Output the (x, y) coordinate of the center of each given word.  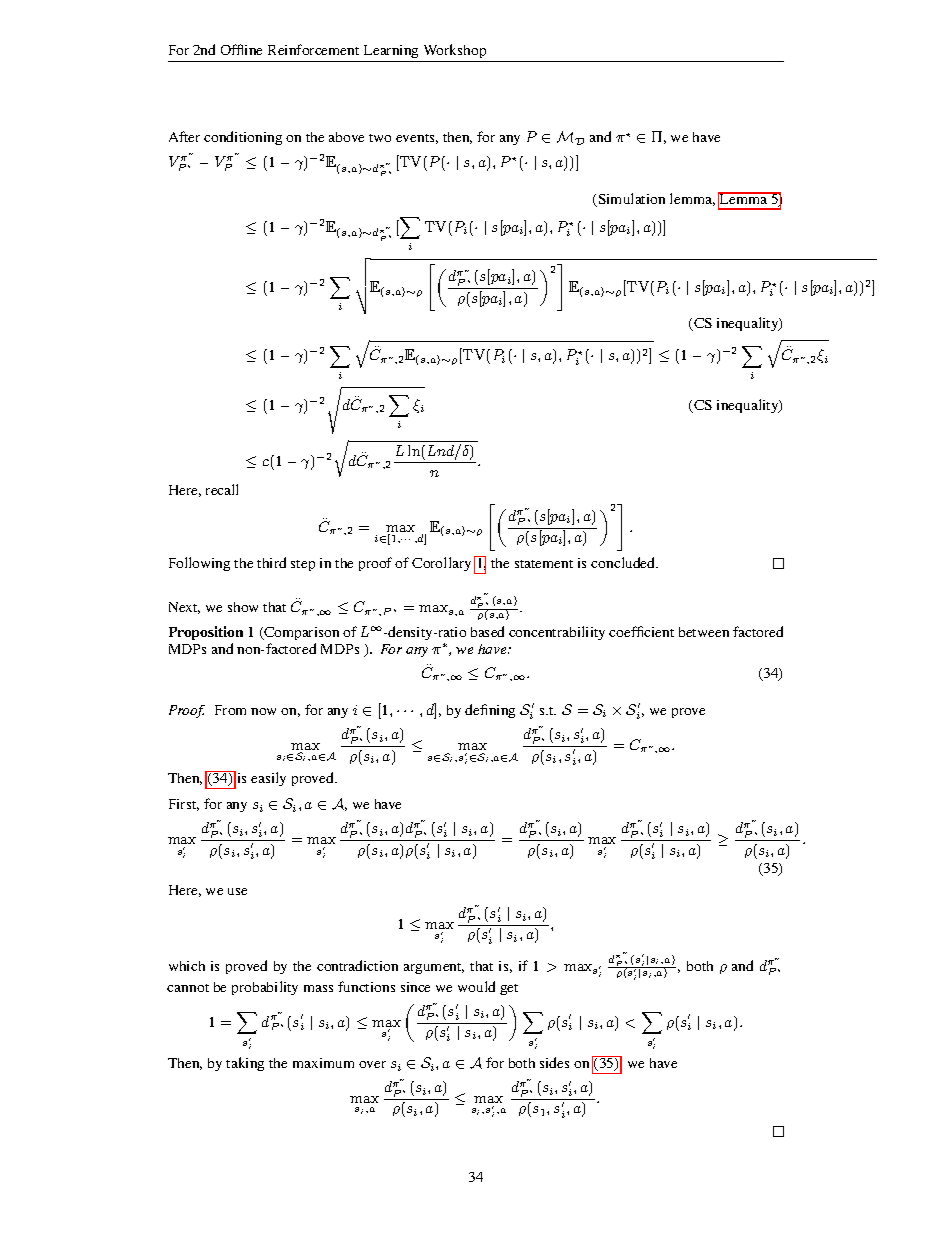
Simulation (630, 200)
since (415, 987)
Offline (241, 49)
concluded (624, 562)
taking (245, 1064)
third (271, 562)
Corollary (441, 564)
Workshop (455, 51)
